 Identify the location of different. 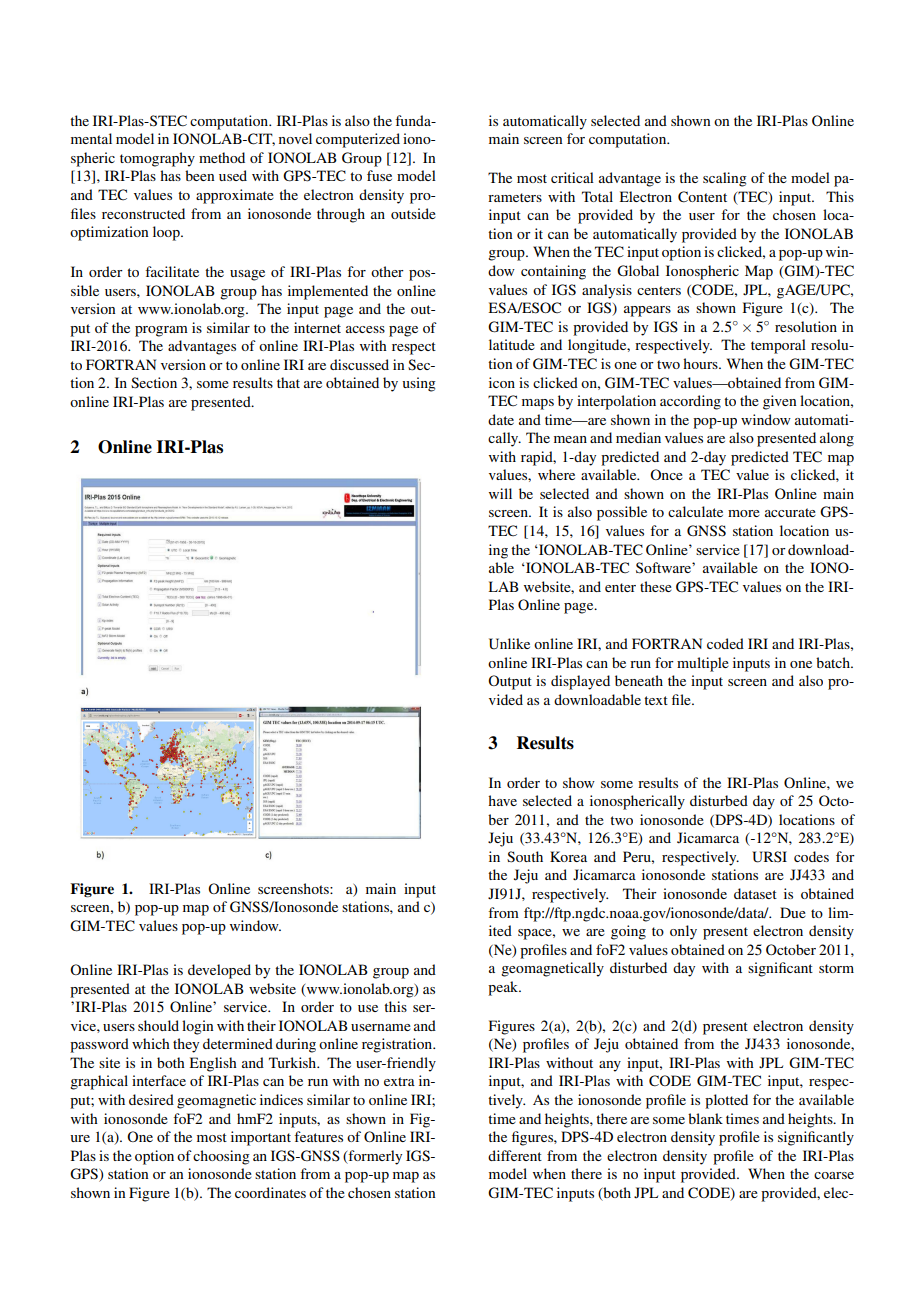
(515, 1155).
